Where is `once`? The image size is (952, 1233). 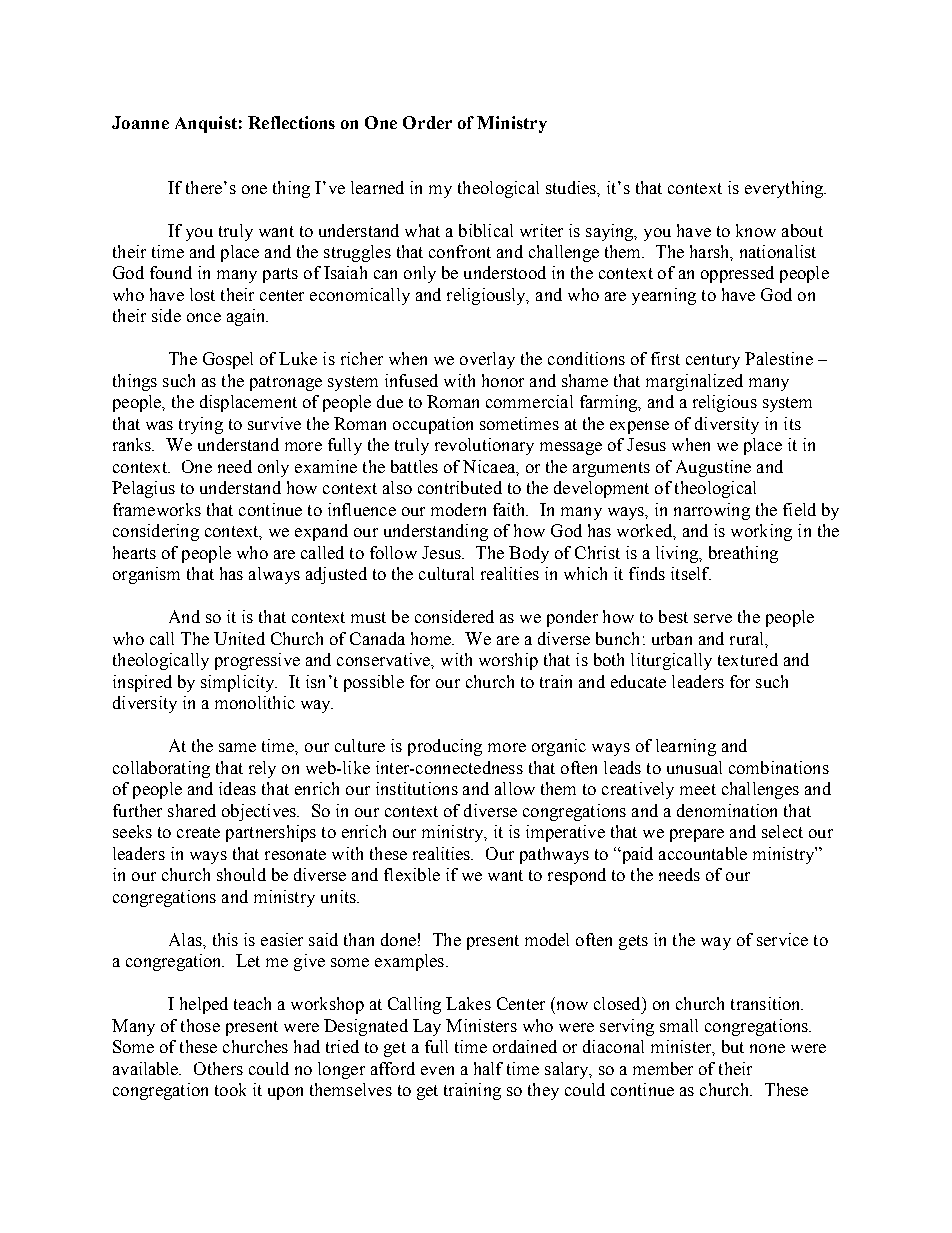
once is located at coordinates (204, 317).
